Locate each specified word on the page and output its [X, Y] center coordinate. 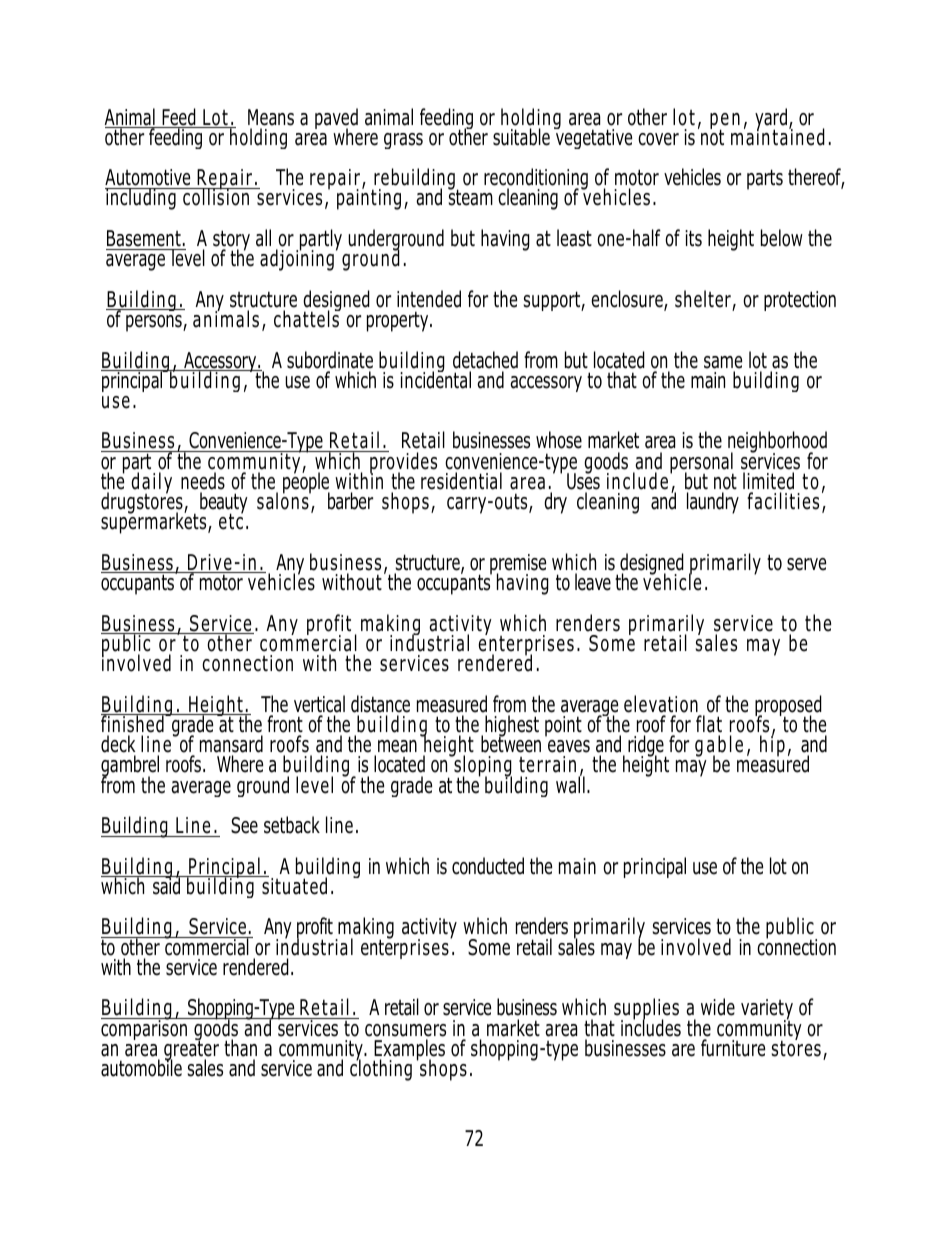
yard [771, 120]
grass [403, 141]
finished [133, 723]
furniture [733, 1048]
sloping [482, 767]
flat [709, 724]
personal [702, 464]
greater [191, 1051]
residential [461, 481]
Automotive [149, 179]
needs [203, 481]
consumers [405, 1030]
